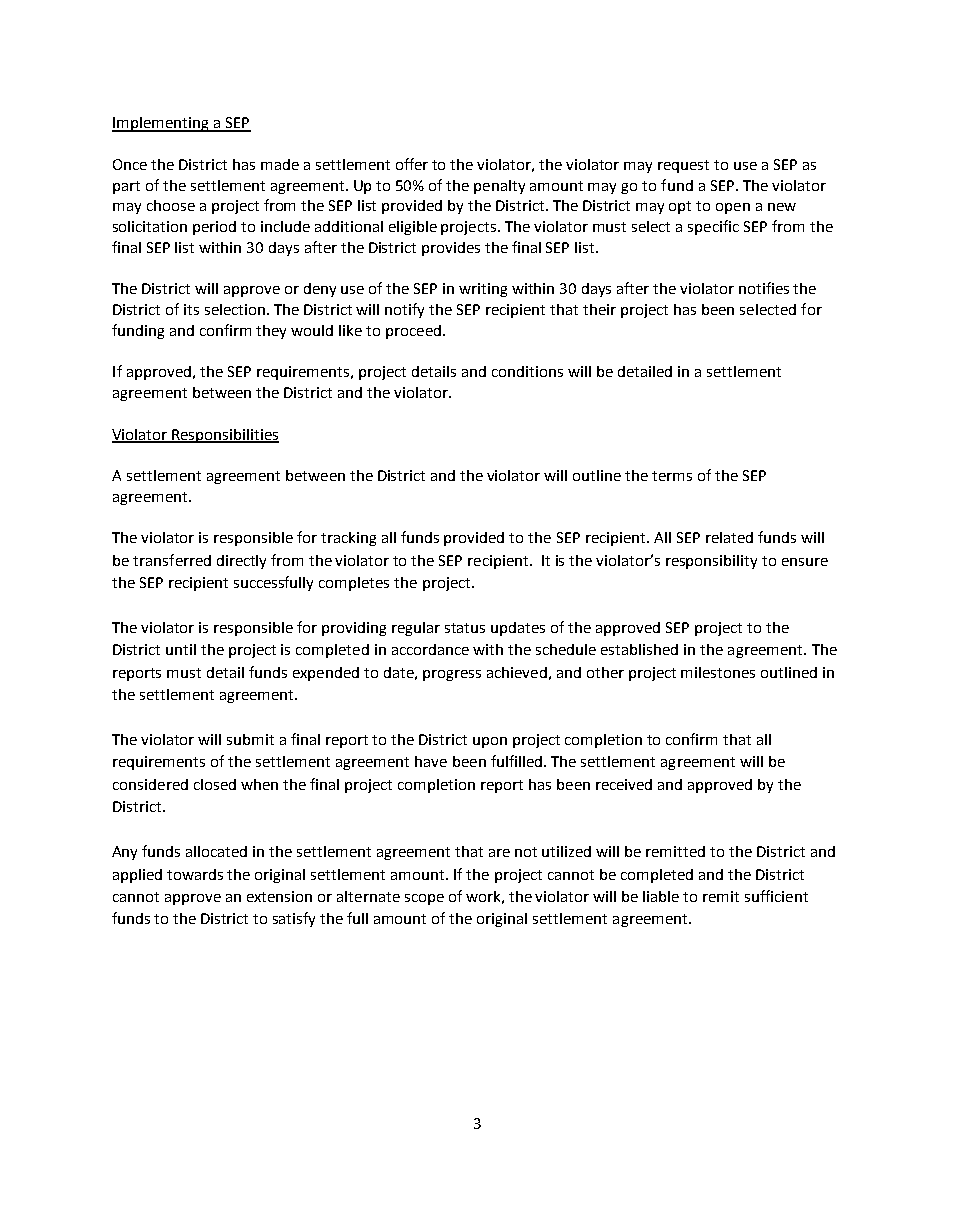 Image resolution: width=954 pixels, height=1232 pixels. I want to click on sufficient, so click(776, 896).
